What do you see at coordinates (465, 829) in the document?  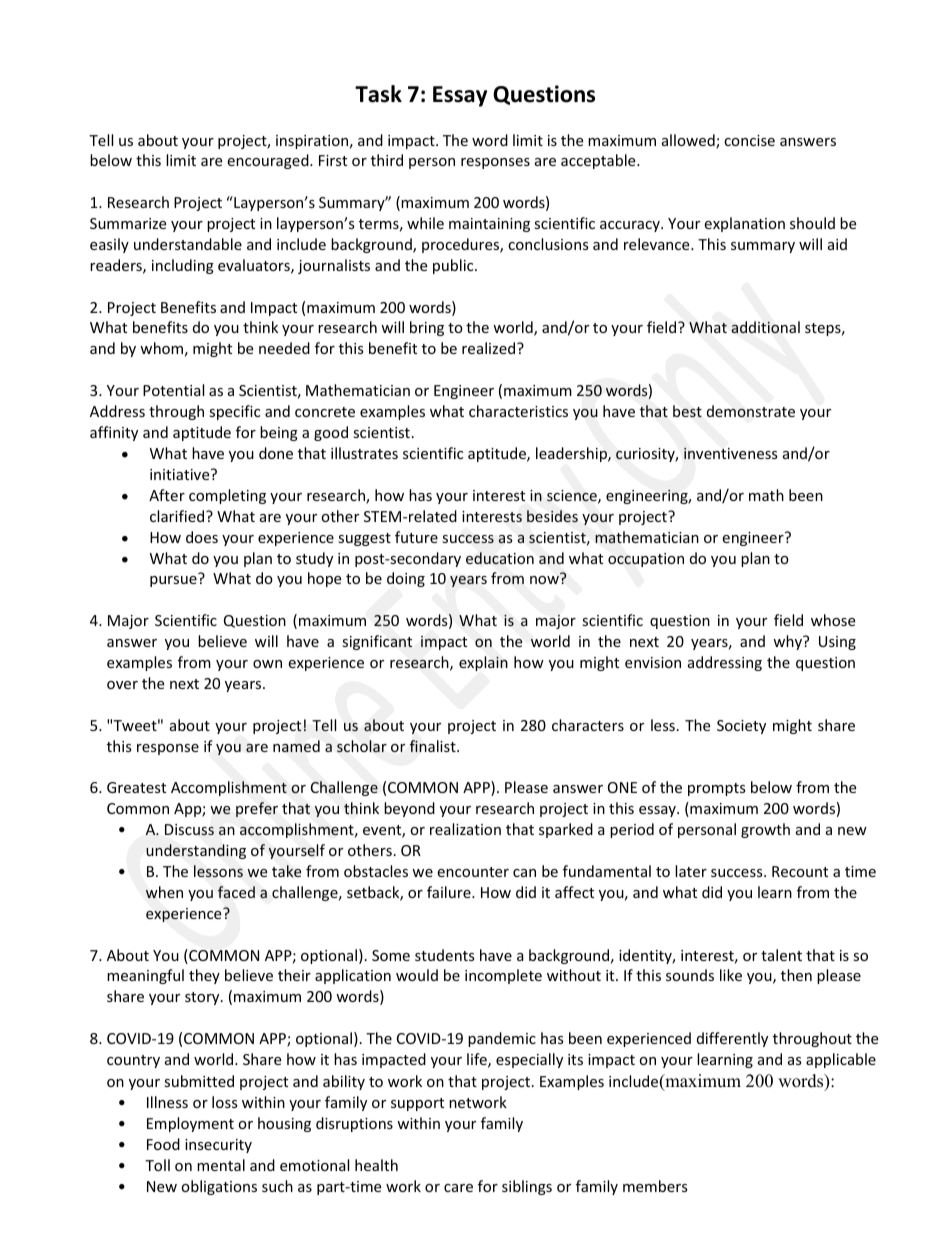 I see `realization` at bounding box center [465, 829].
